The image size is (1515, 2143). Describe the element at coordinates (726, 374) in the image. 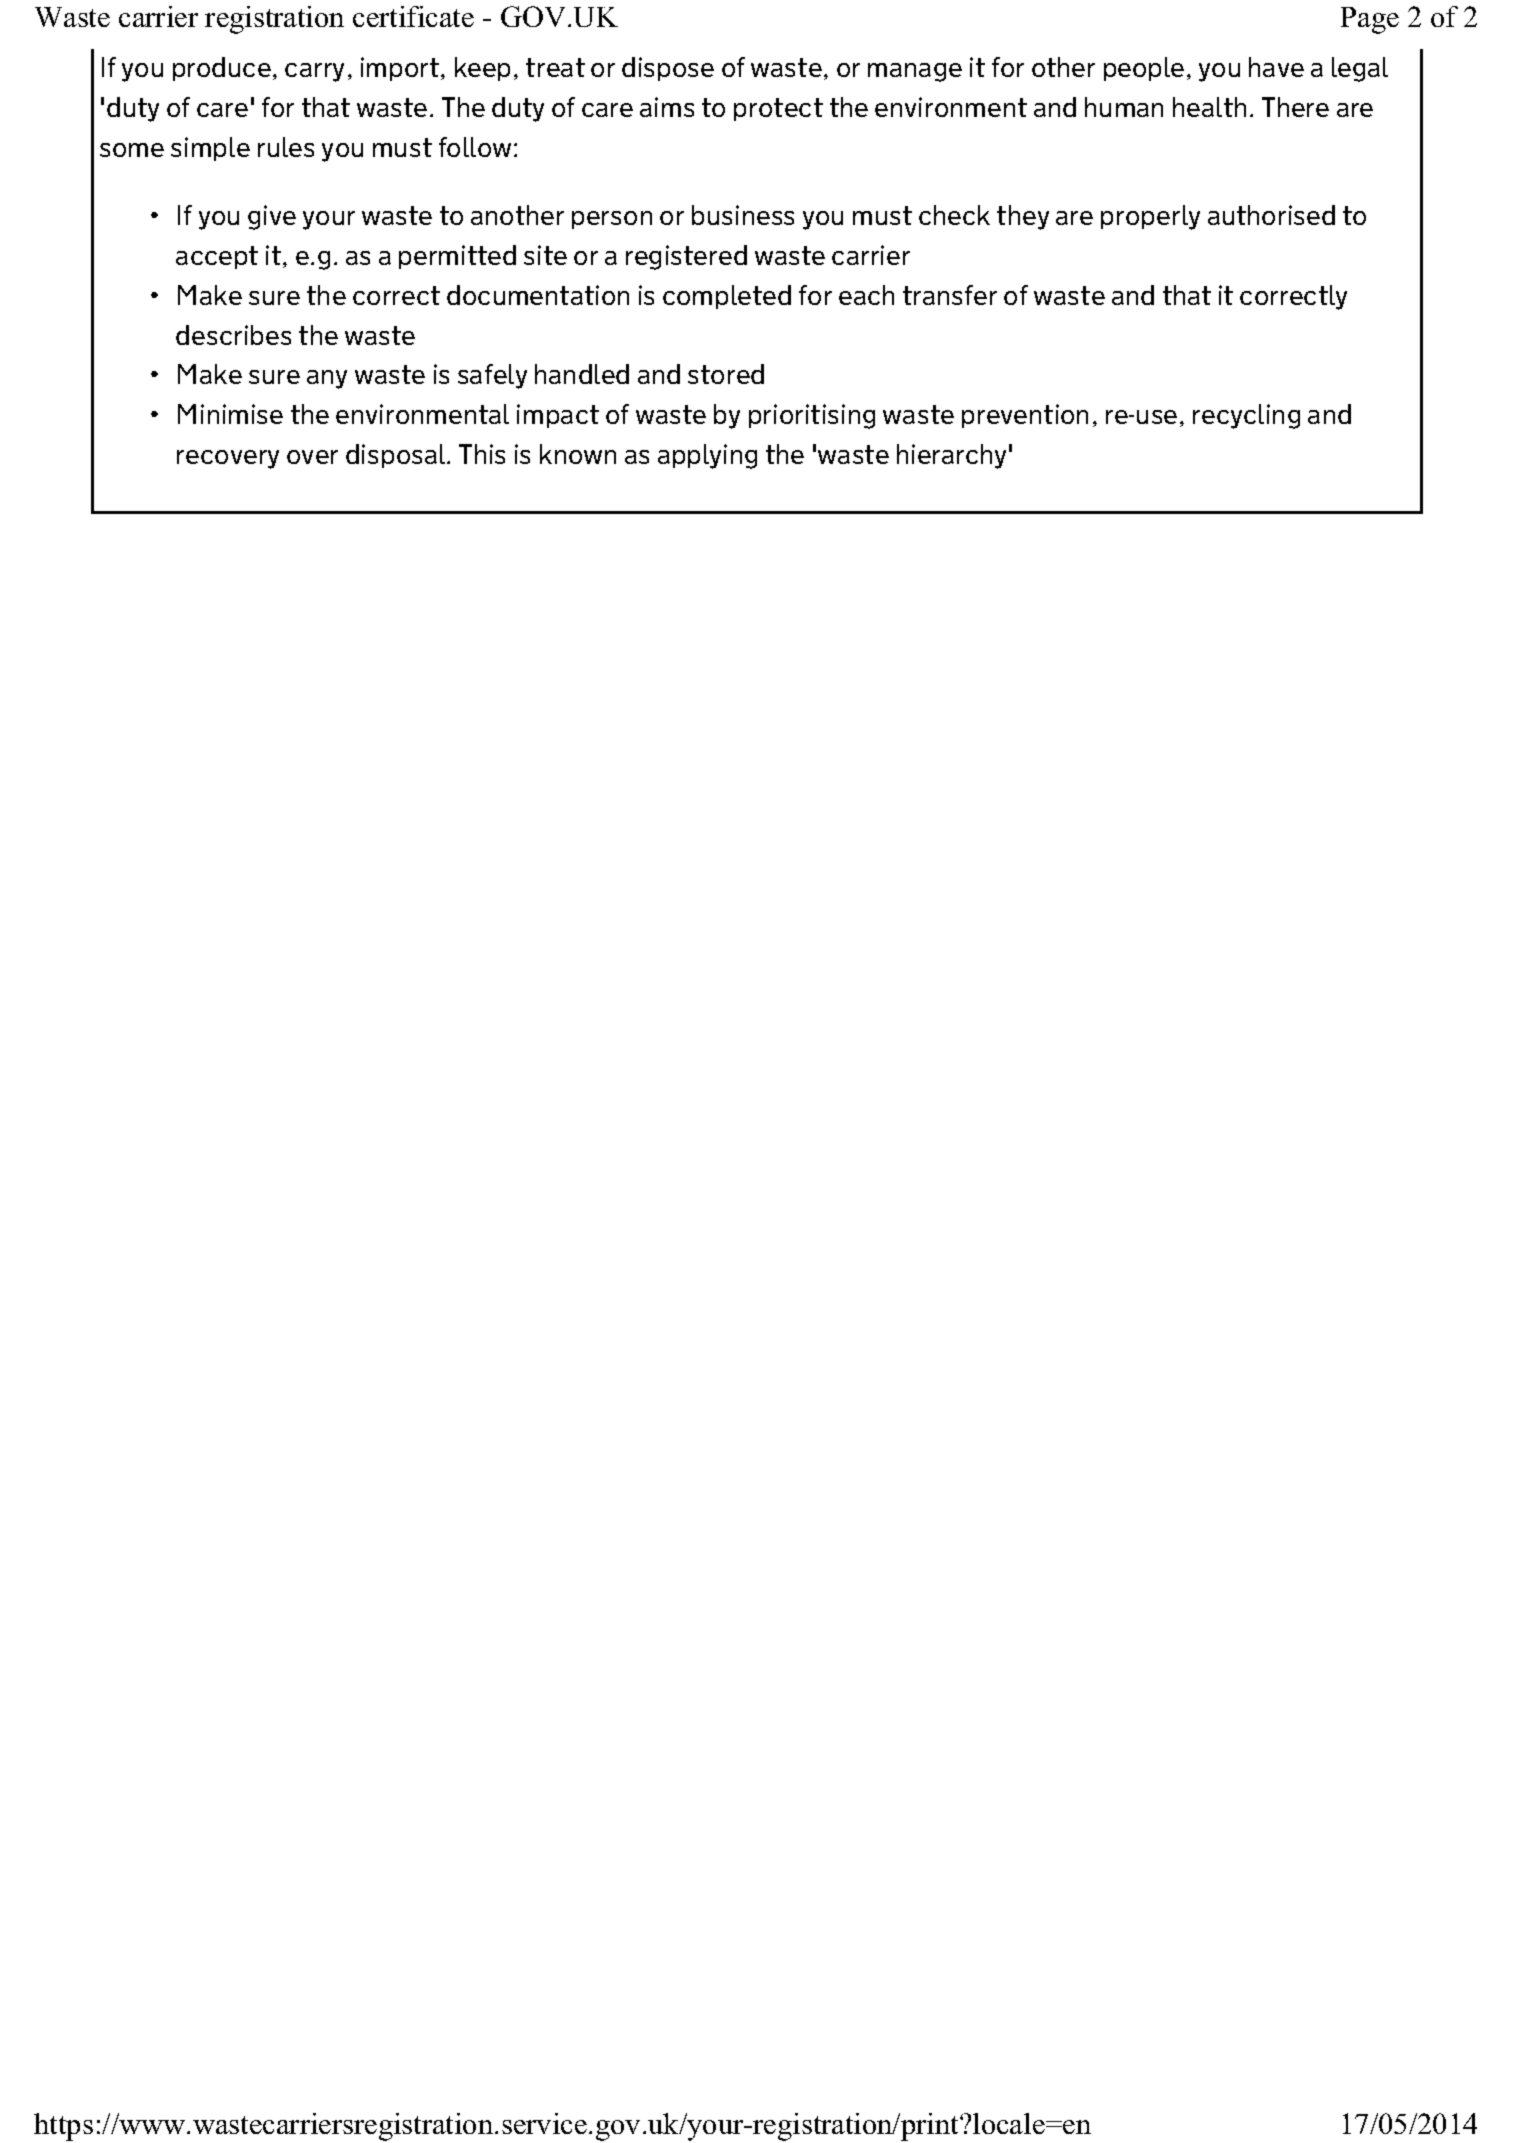

I see `stored` at that location.
